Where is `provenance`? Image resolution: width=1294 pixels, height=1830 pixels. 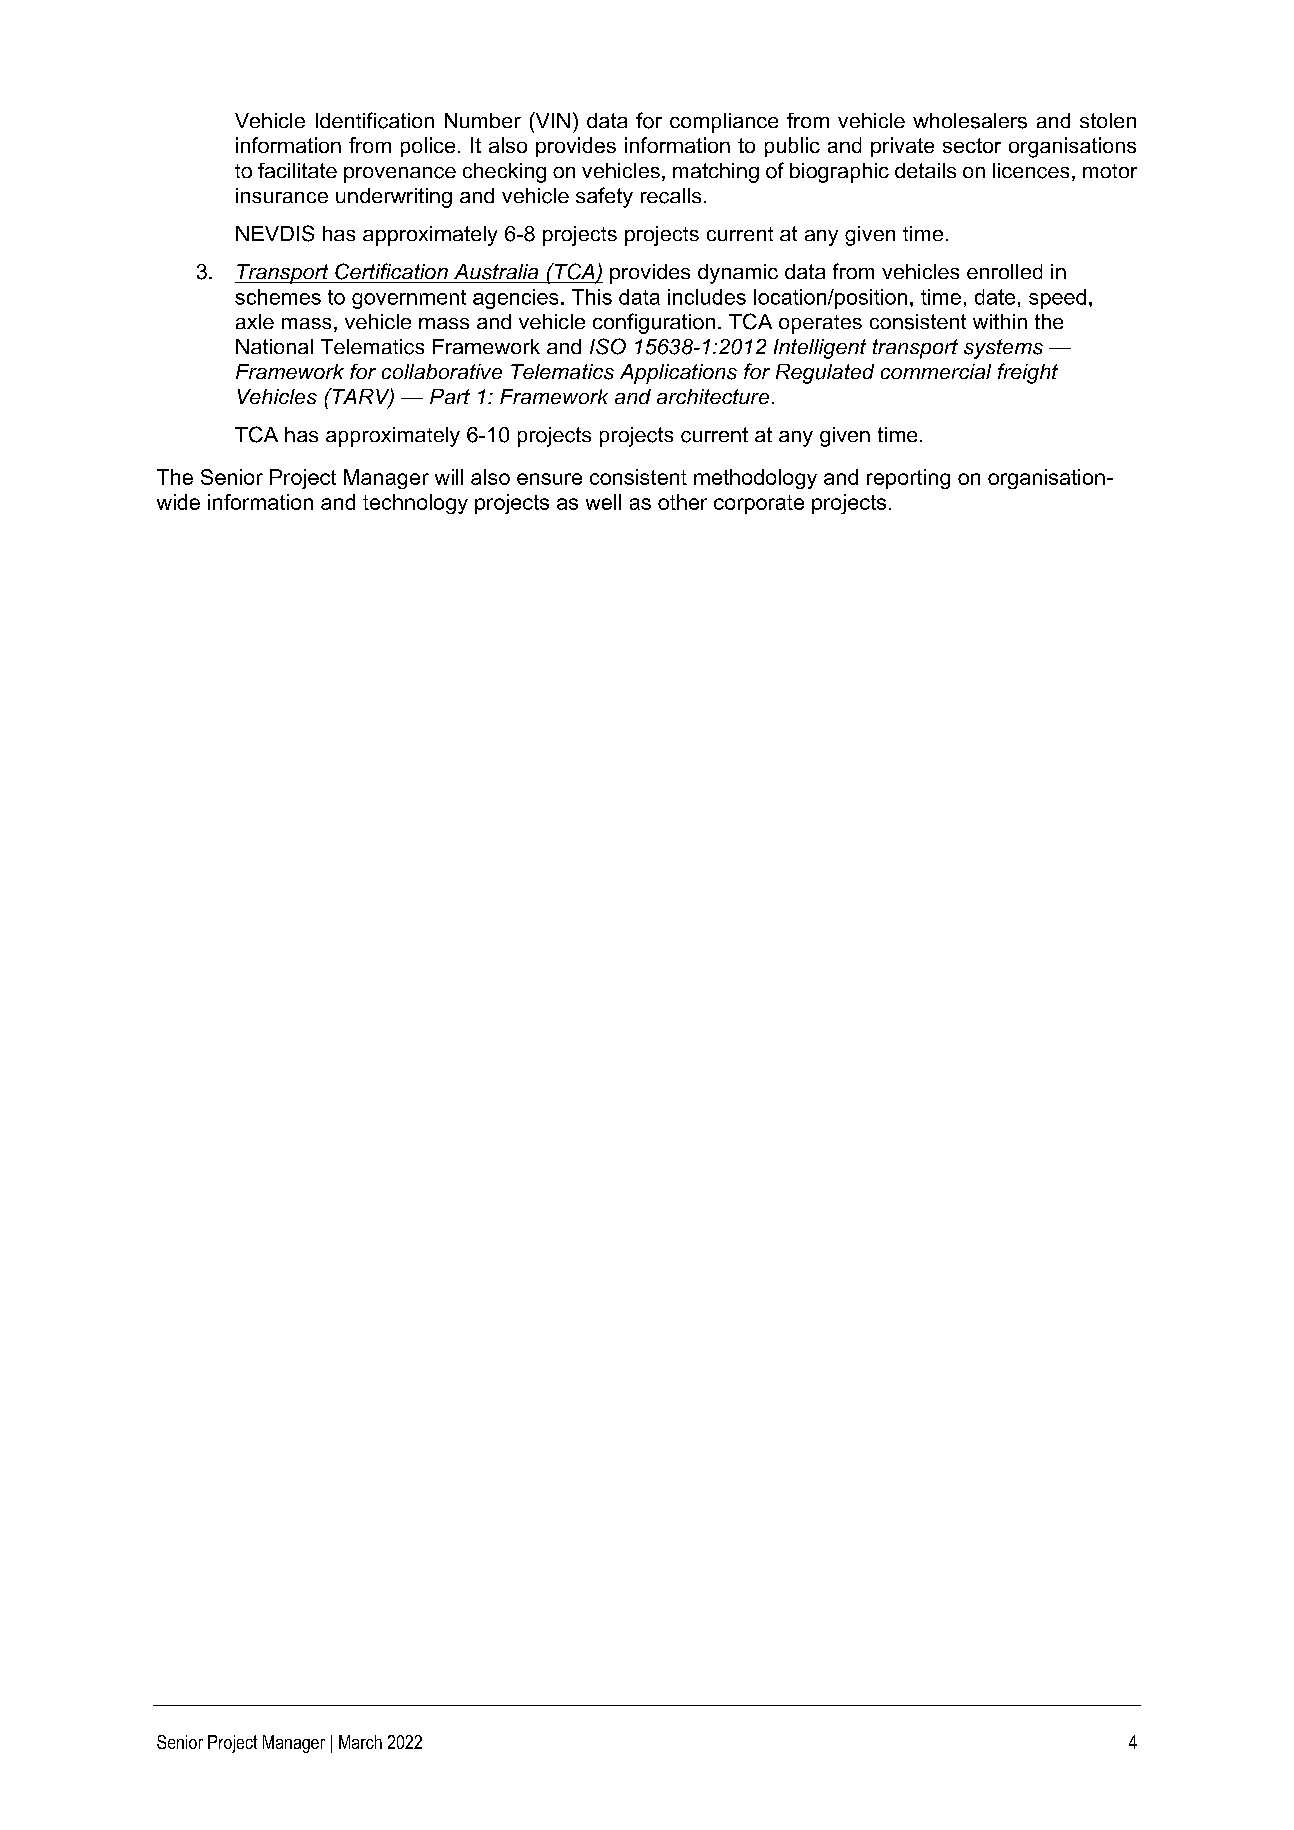 provenance is located at coordinates (400, 175).
